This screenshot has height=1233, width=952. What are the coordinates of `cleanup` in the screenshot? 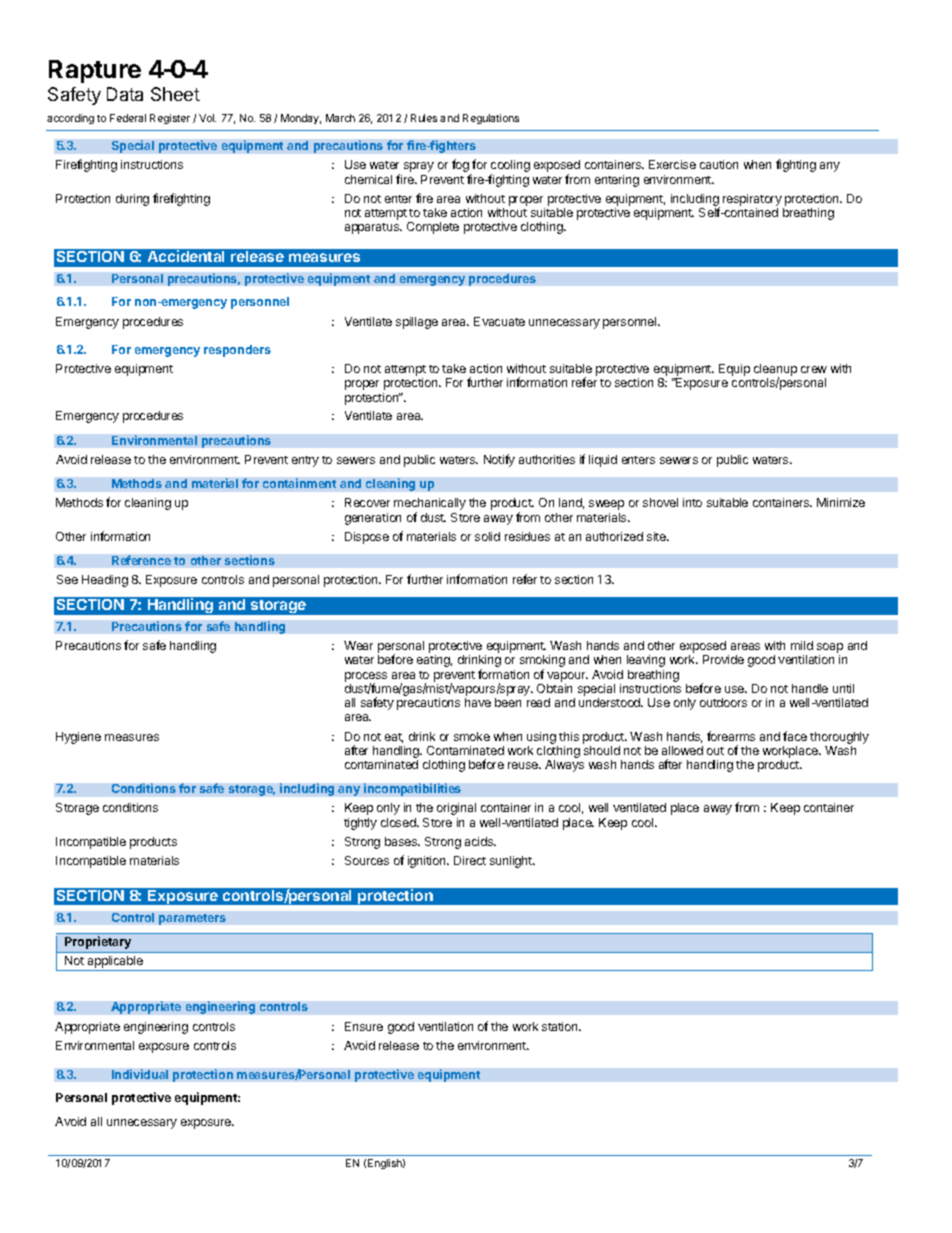 It's located at (775, 371).
